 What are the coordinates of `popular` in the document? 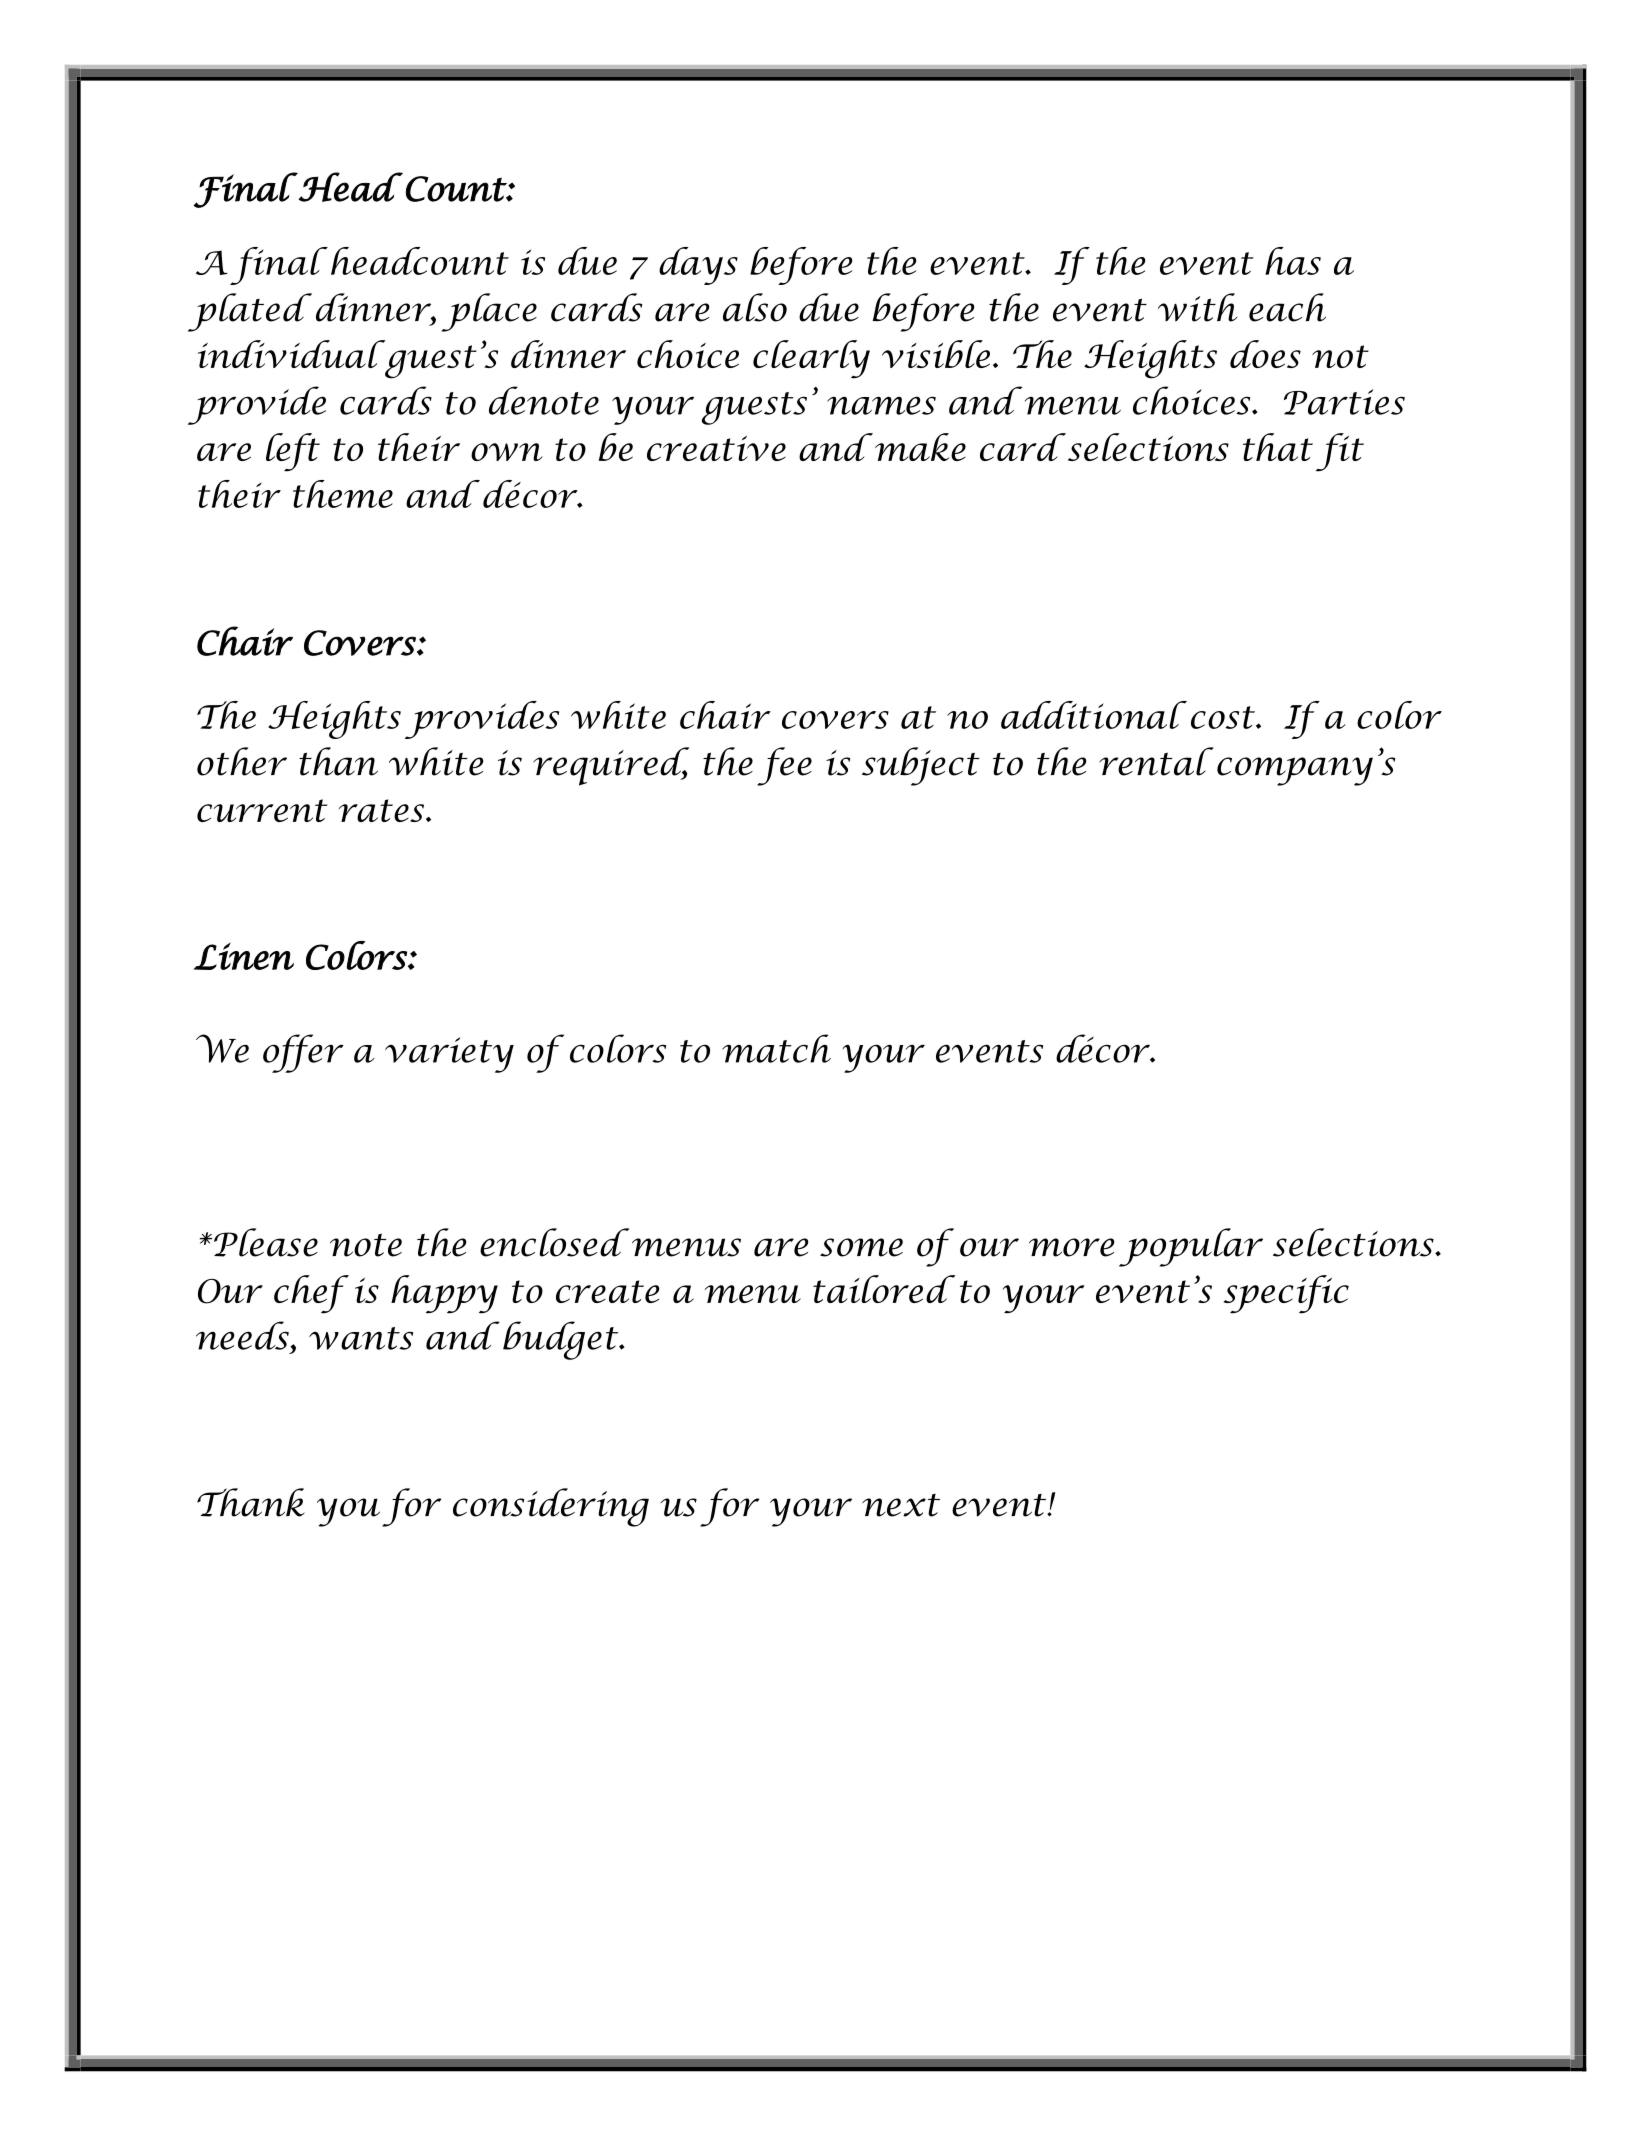 It's located at (1191, 1247).
